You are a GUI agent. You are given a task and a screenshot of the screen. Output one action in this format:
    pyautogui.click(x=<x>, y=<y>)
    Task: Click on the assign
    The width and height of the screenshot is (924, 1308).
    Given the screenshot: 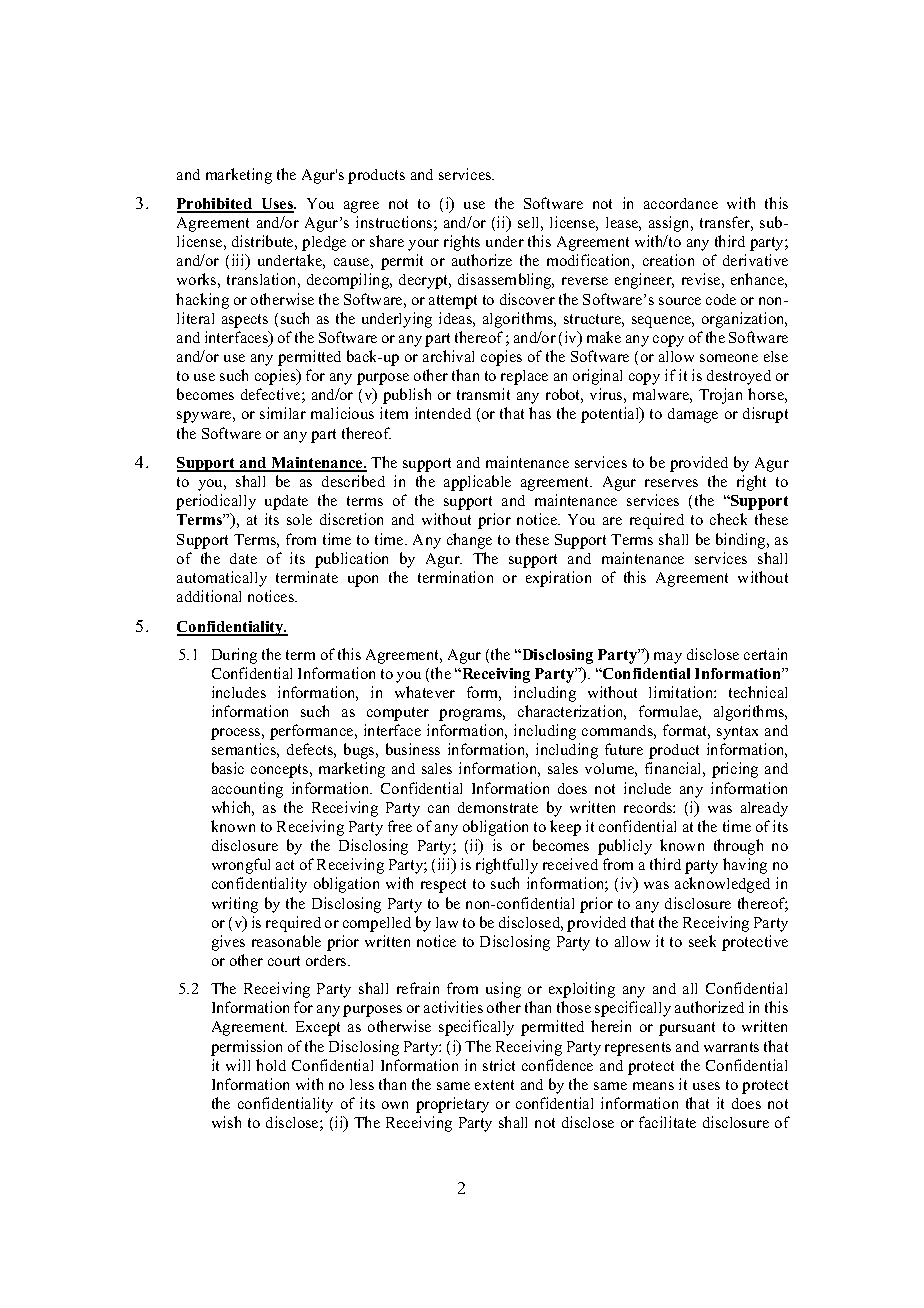 What is the action you would take?
    pyautogui.click(x=671, y=224)
